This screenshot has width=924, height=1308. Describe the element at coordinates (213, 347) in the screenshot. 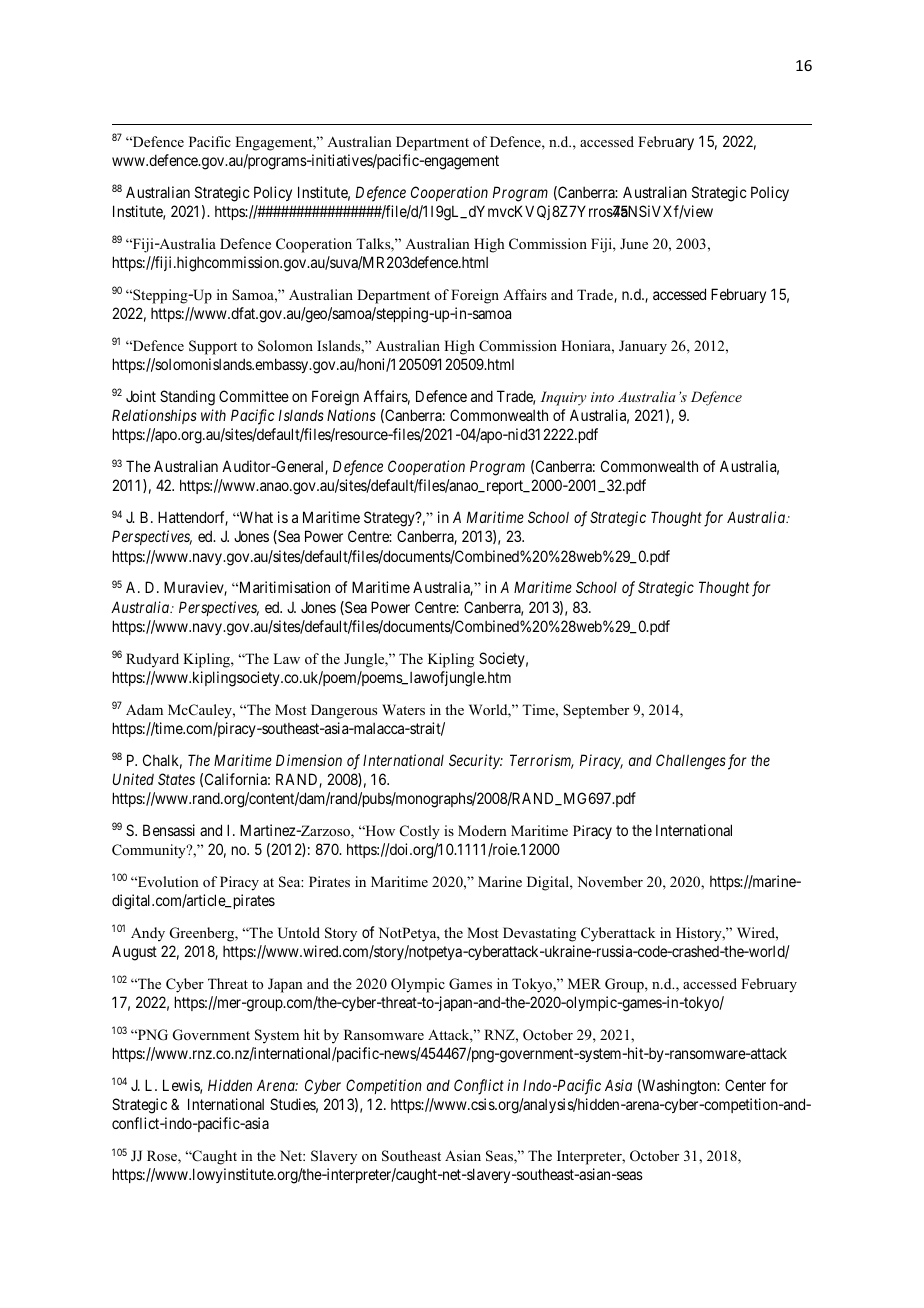

I see `Support` at that location.
